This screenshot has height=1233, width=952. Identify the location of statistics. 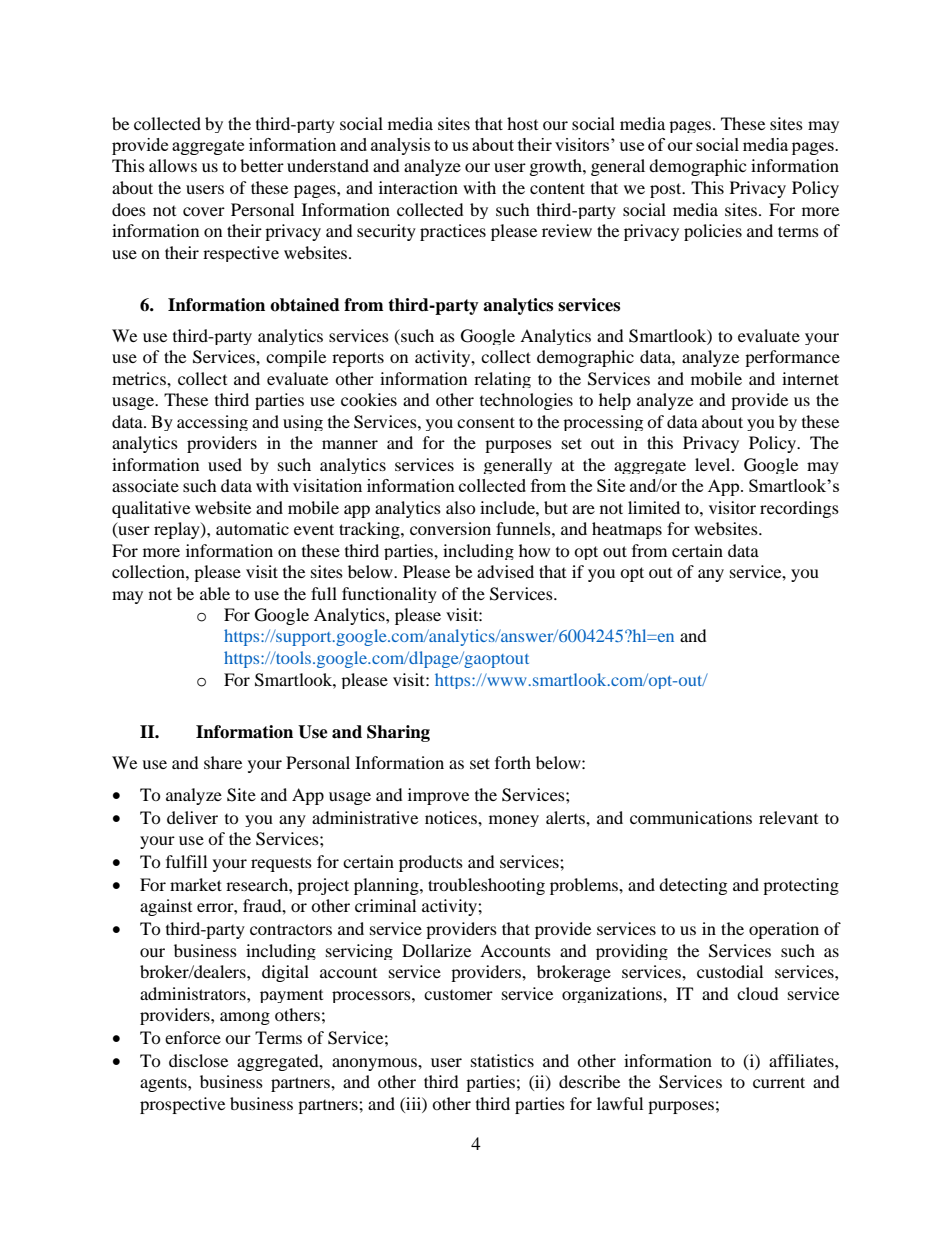
(502, 1060).
